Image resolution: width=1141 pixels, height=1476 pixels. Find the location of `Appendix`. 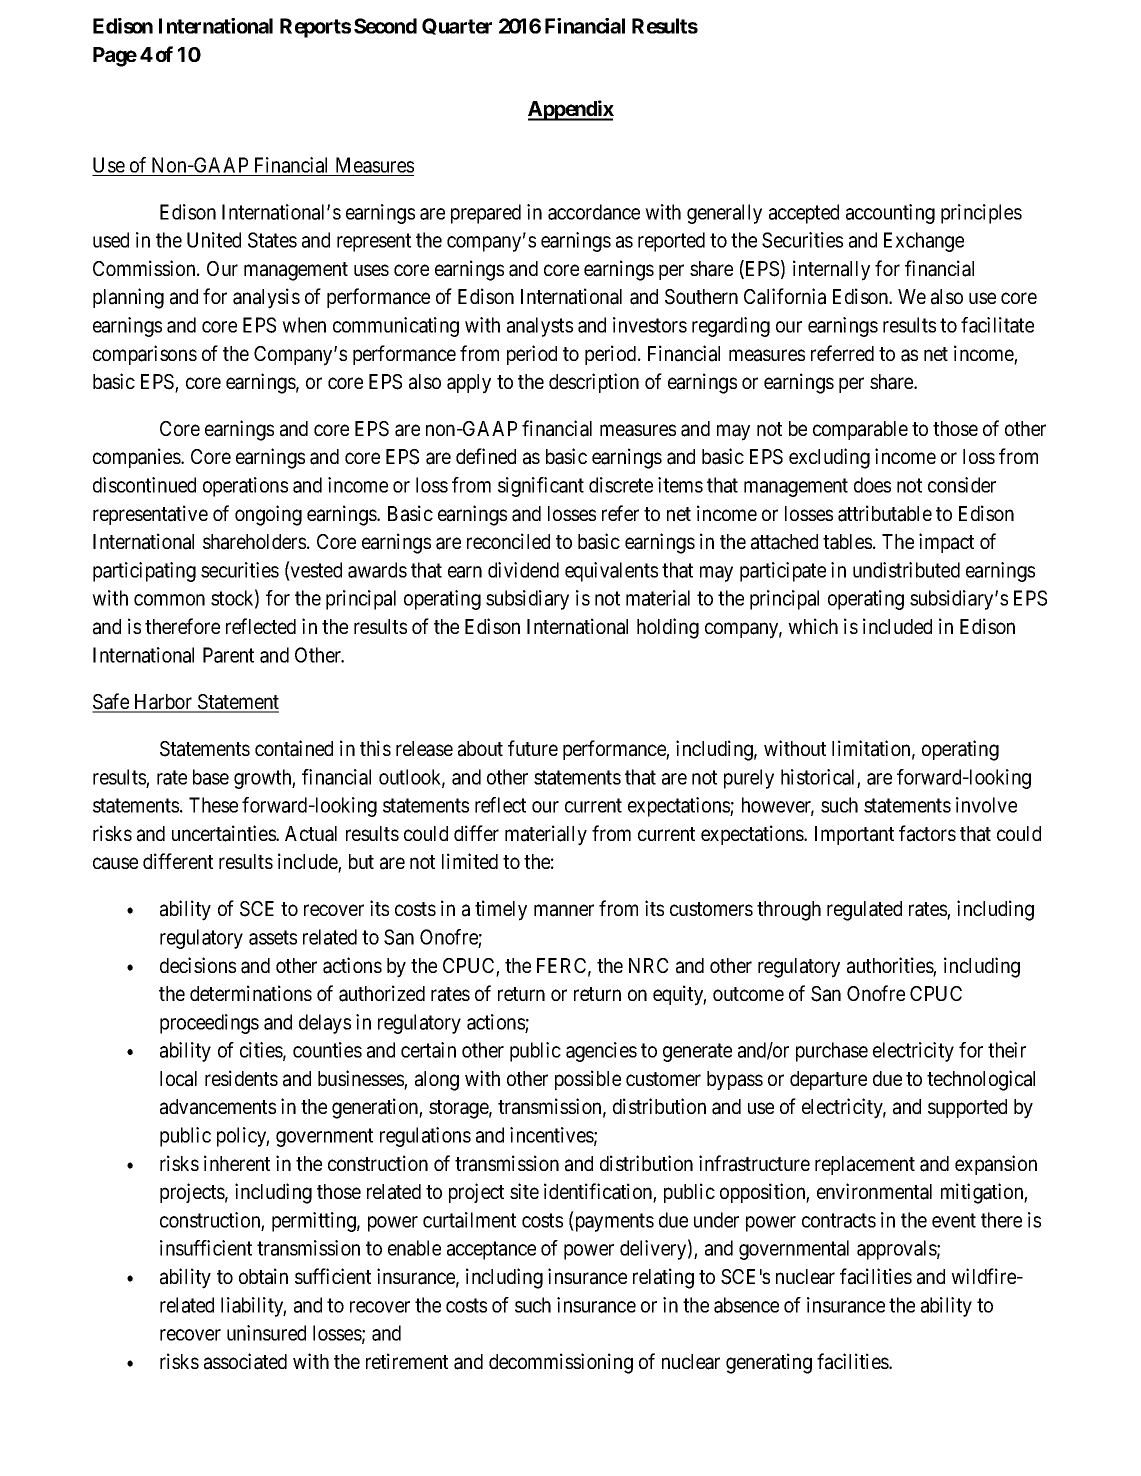

Appendix is located at coordinates (571, 110).
